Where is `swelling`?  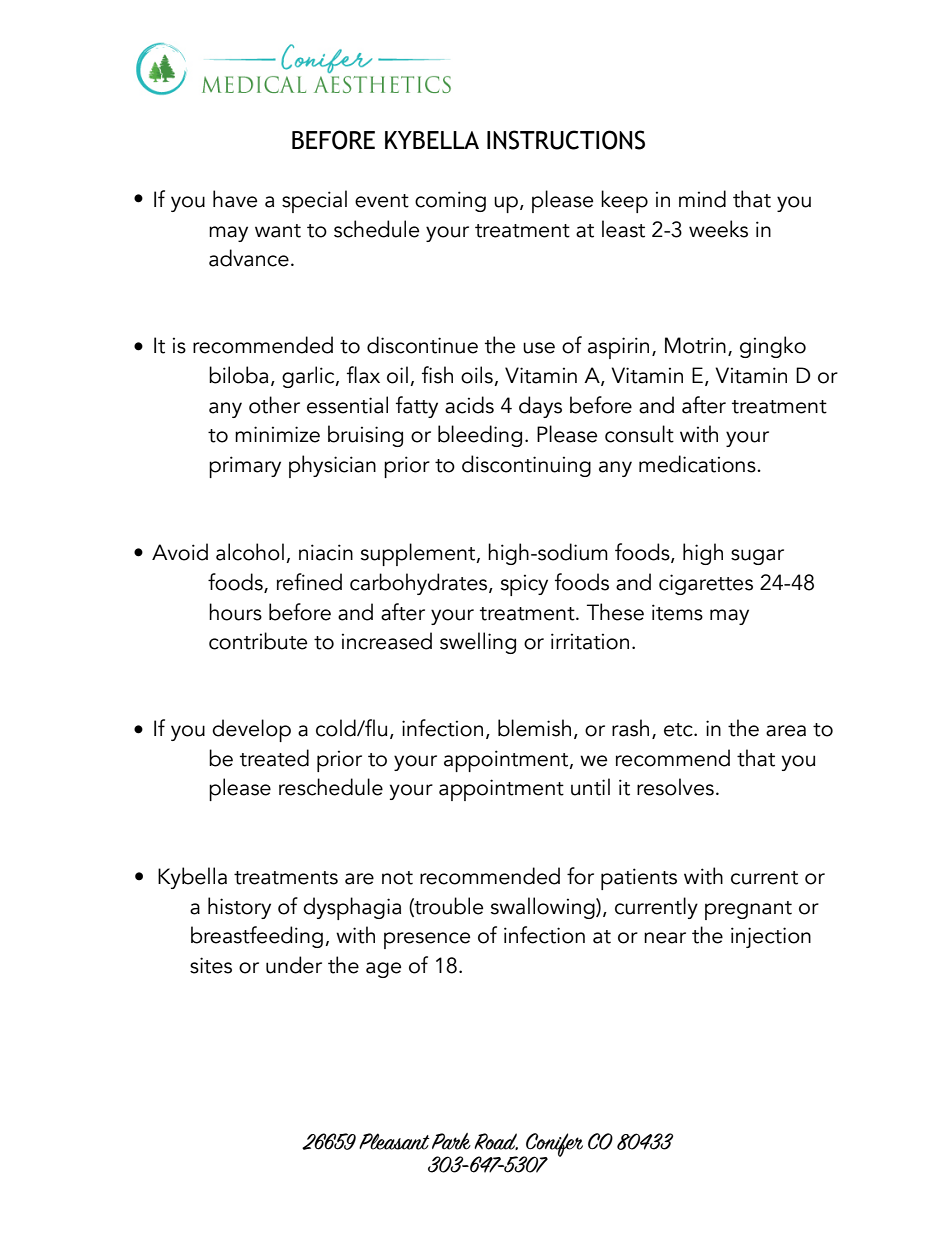 swelling is located at coordinates (478, 643).
